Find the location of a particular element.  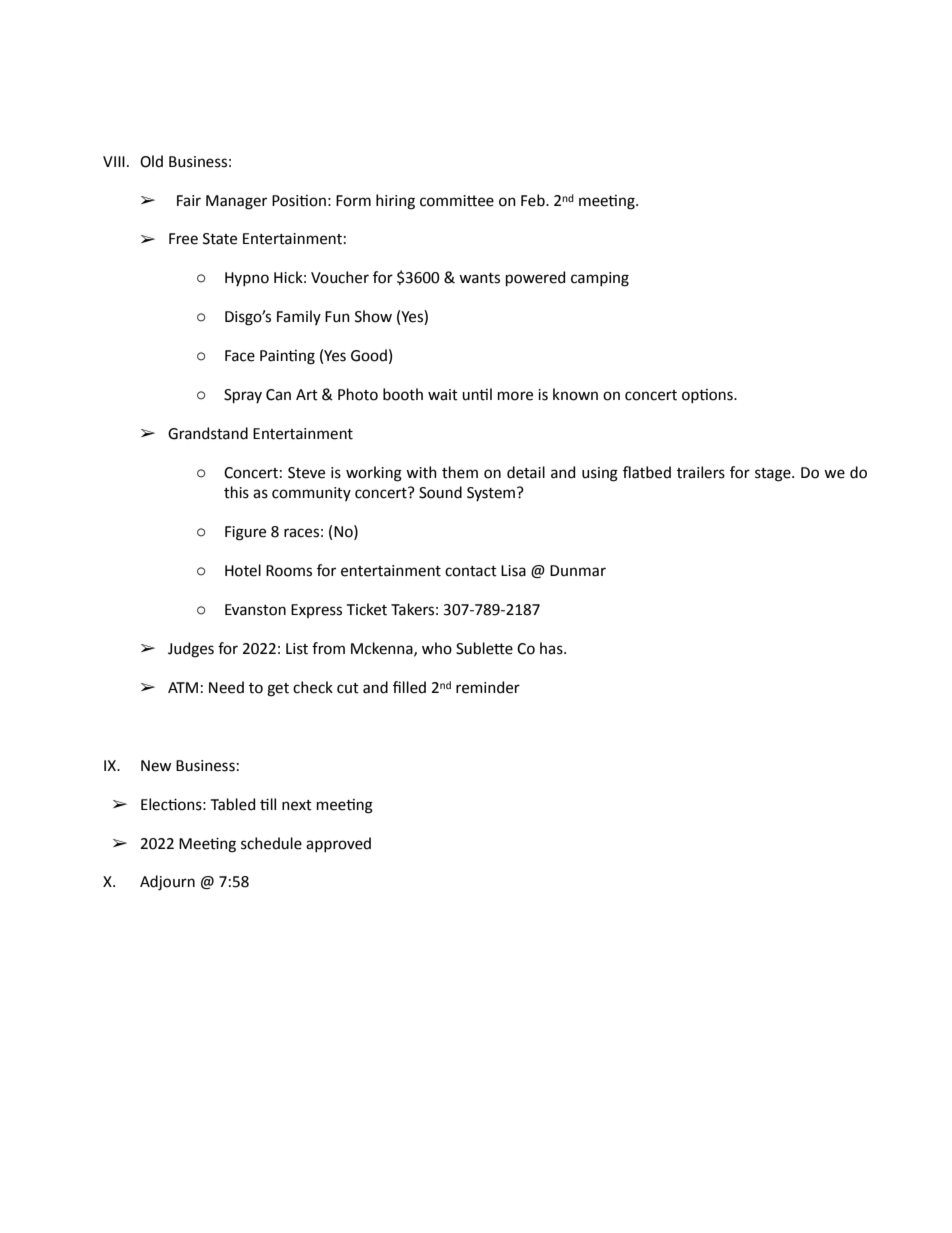

hiring is located at coordinates (395, 202).
